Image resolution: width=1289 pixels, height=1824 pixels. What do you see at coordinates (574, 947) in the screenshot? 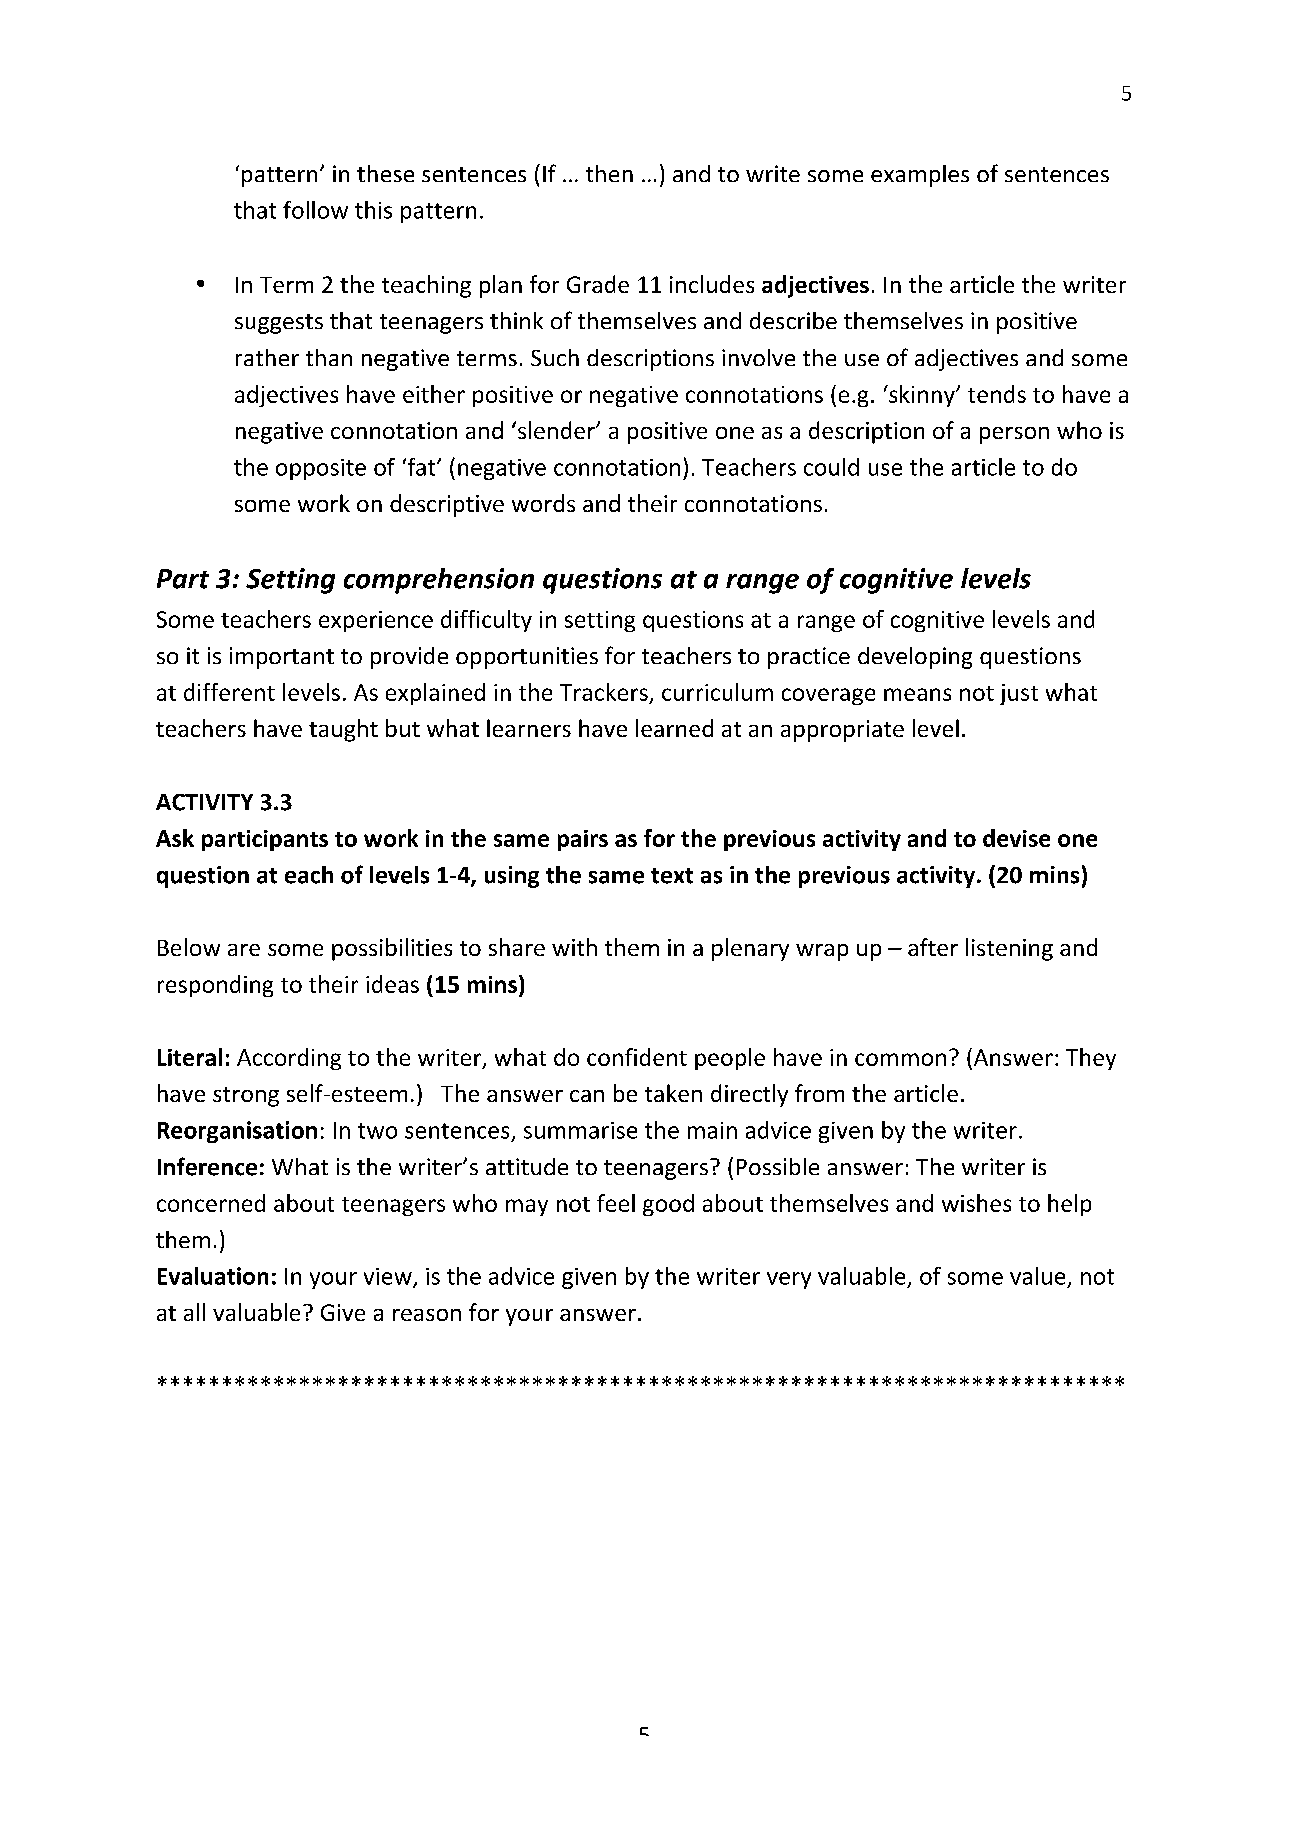
I see `with` at bounding box center [574, 947].
